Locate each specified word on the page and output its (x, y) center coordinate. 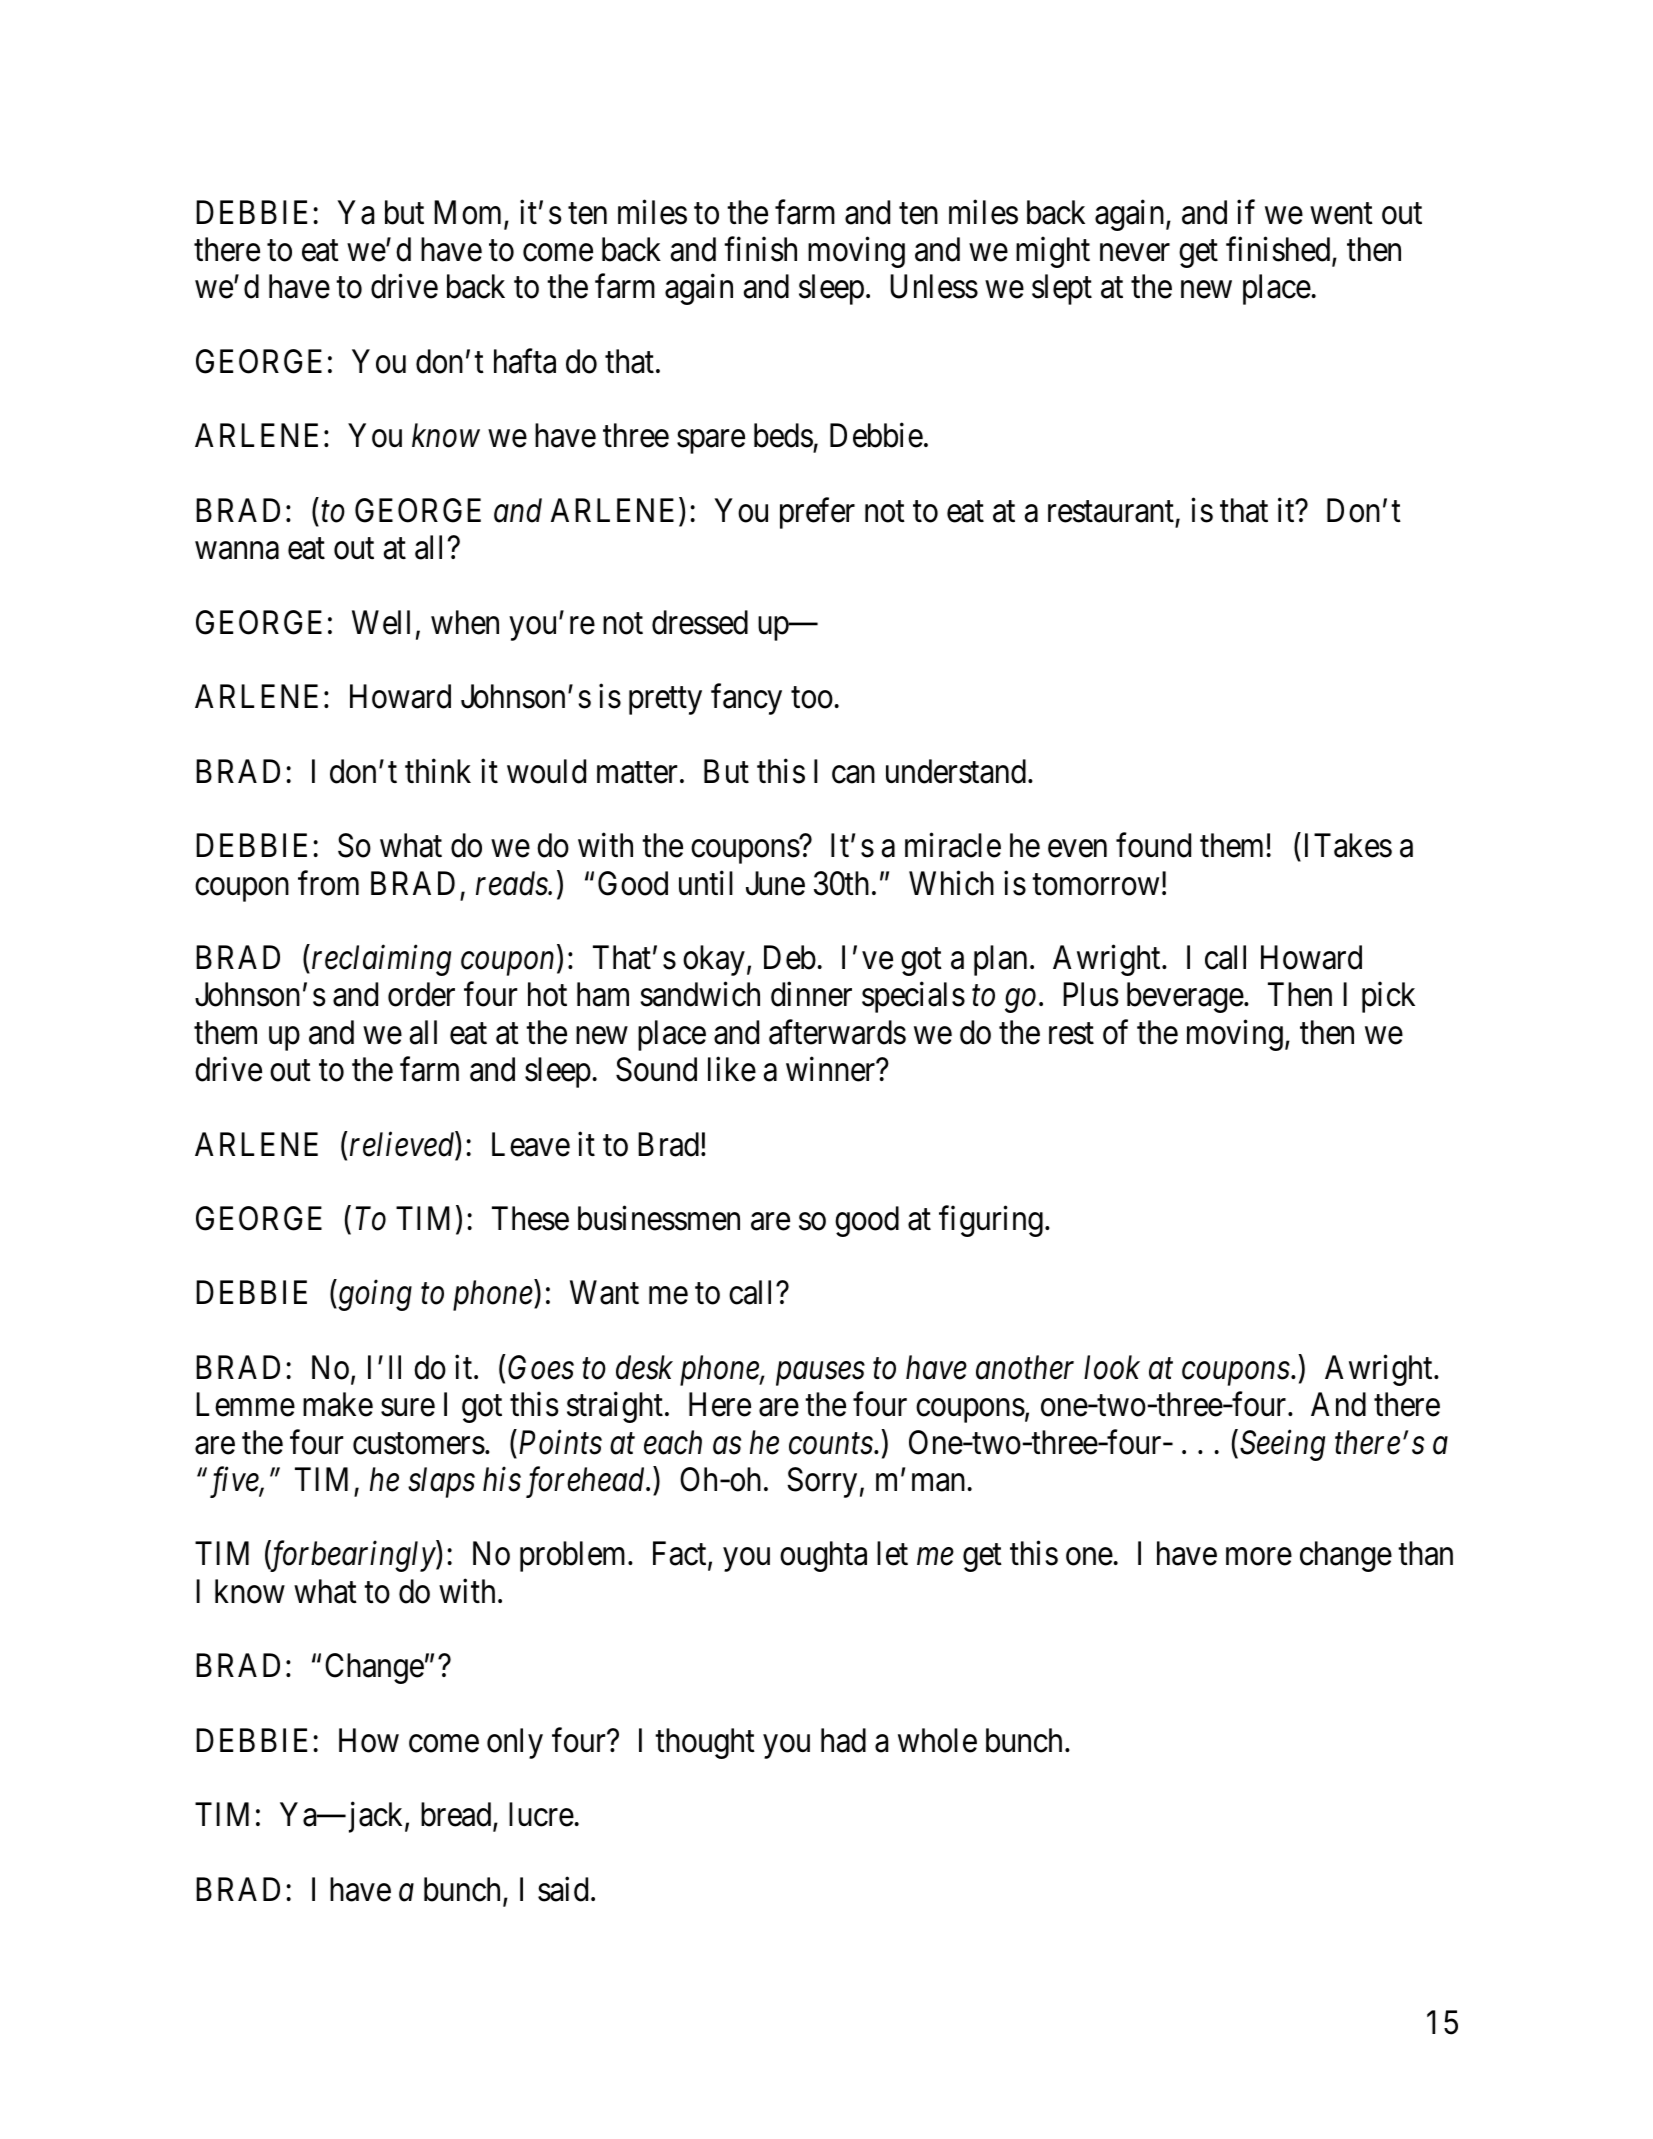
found (1153, 845)
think (438, 771)
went (1341, 214)
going (374, 1296)
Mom (469, 213)
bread (457, 1815)
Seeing (1282, 1445)
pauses (820, 1374)
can (853, 775)
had (843, 1740)
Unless (934, 286)
